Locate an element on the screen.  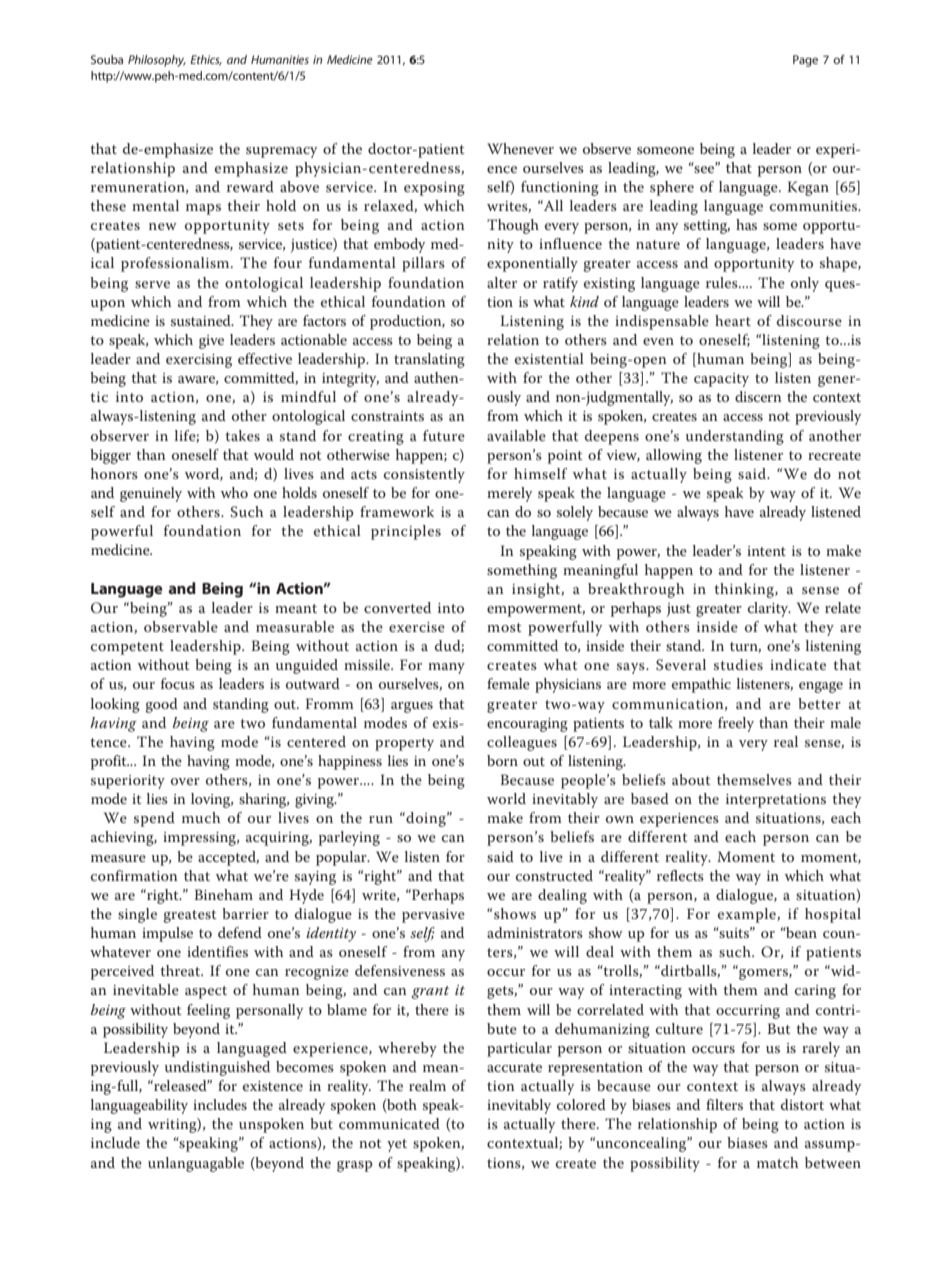
undistinguished is located at coordinates (217, 1068).
